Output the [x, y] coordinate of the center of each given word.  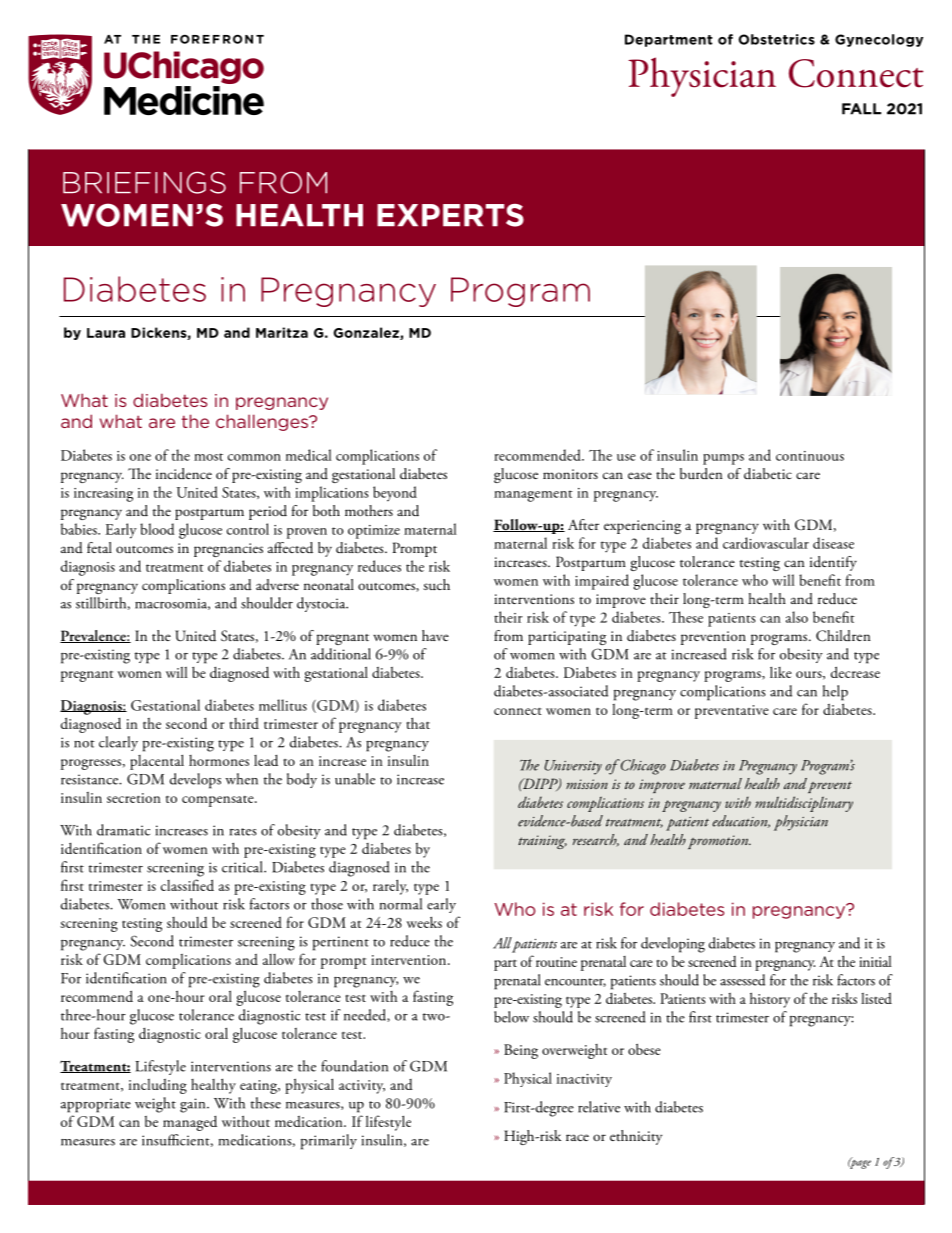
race [577, 1137]
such [436, 585]
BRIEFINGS [144, 182]
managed [190, 1123]
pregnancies [228, 550]
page [859, 1163]
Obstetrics [776, 39]
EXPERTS [450, 215]
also [797, 617]
